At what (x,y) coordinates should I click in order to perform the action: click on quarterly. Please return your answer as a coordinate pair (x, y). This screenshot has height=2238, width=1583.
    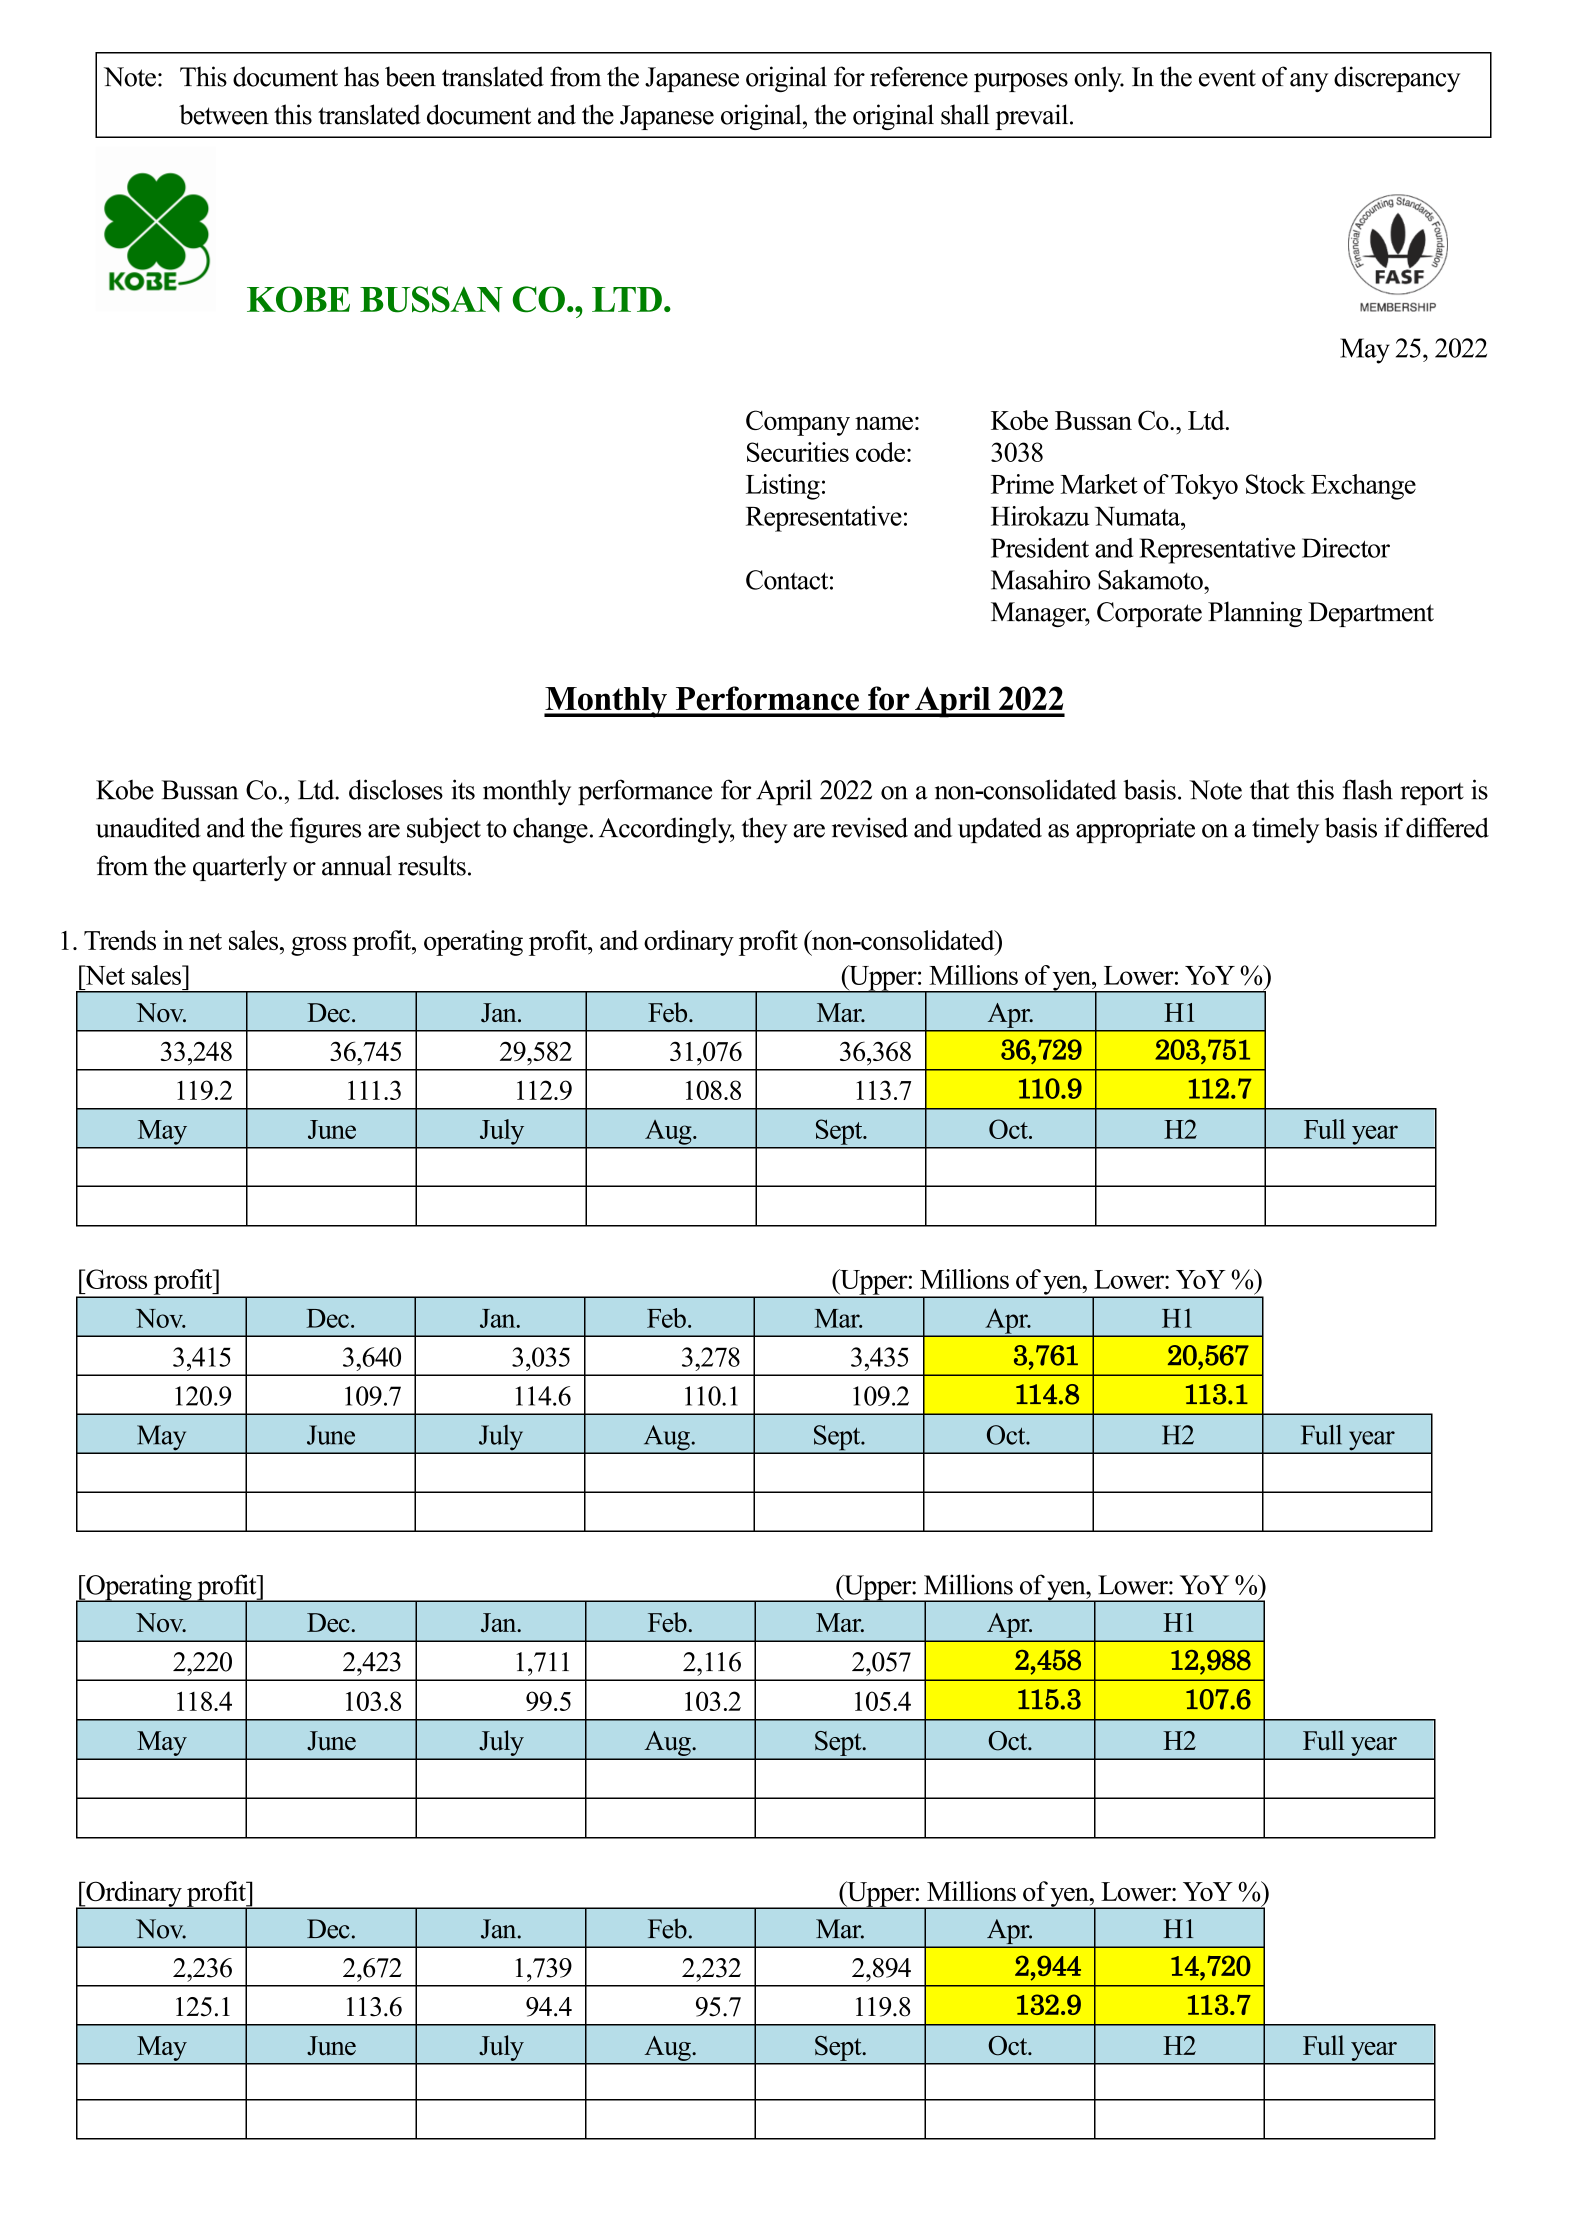
    Looking at the image, I should click on (240, 868).
